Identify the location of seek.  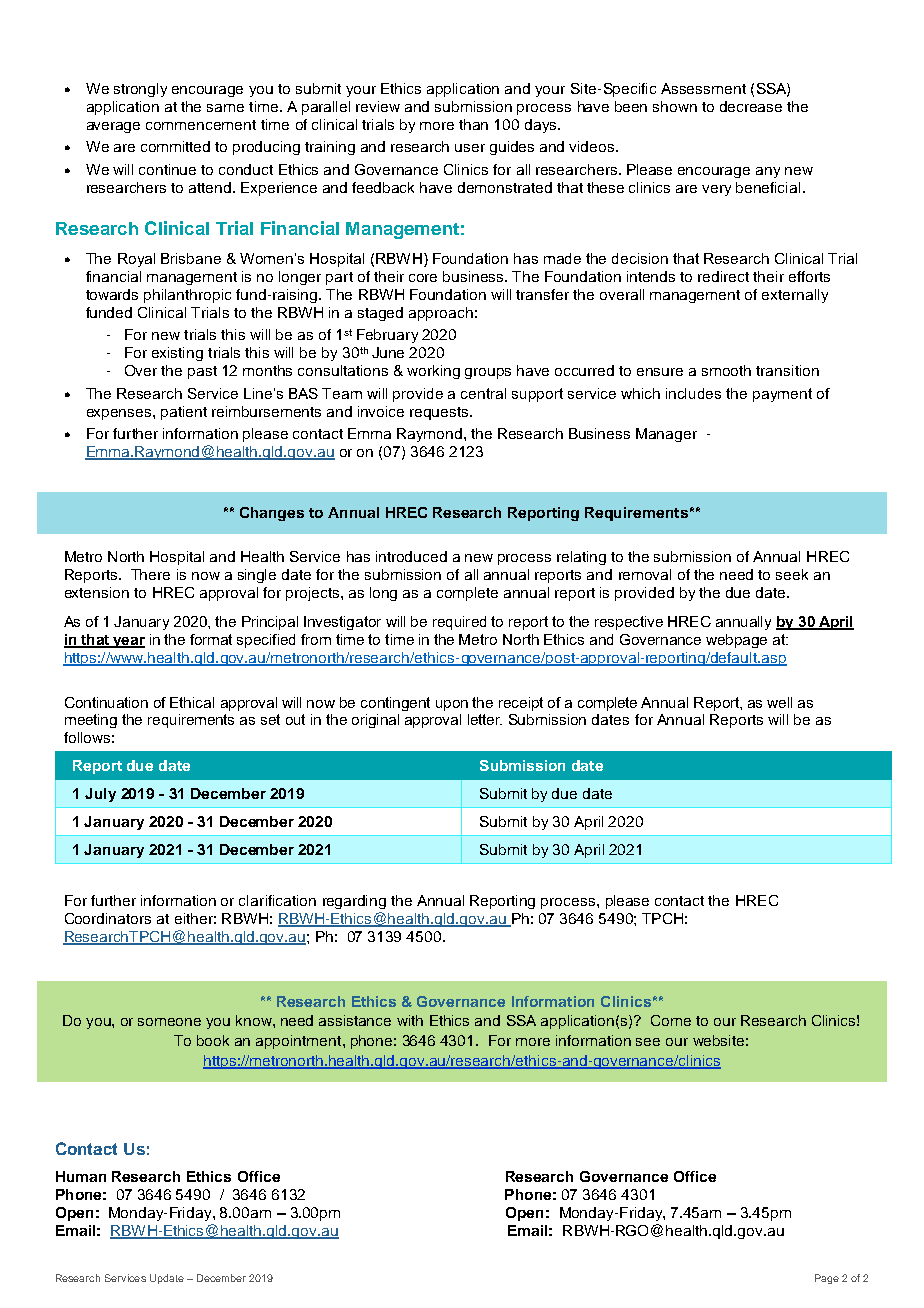
(792, 574).
